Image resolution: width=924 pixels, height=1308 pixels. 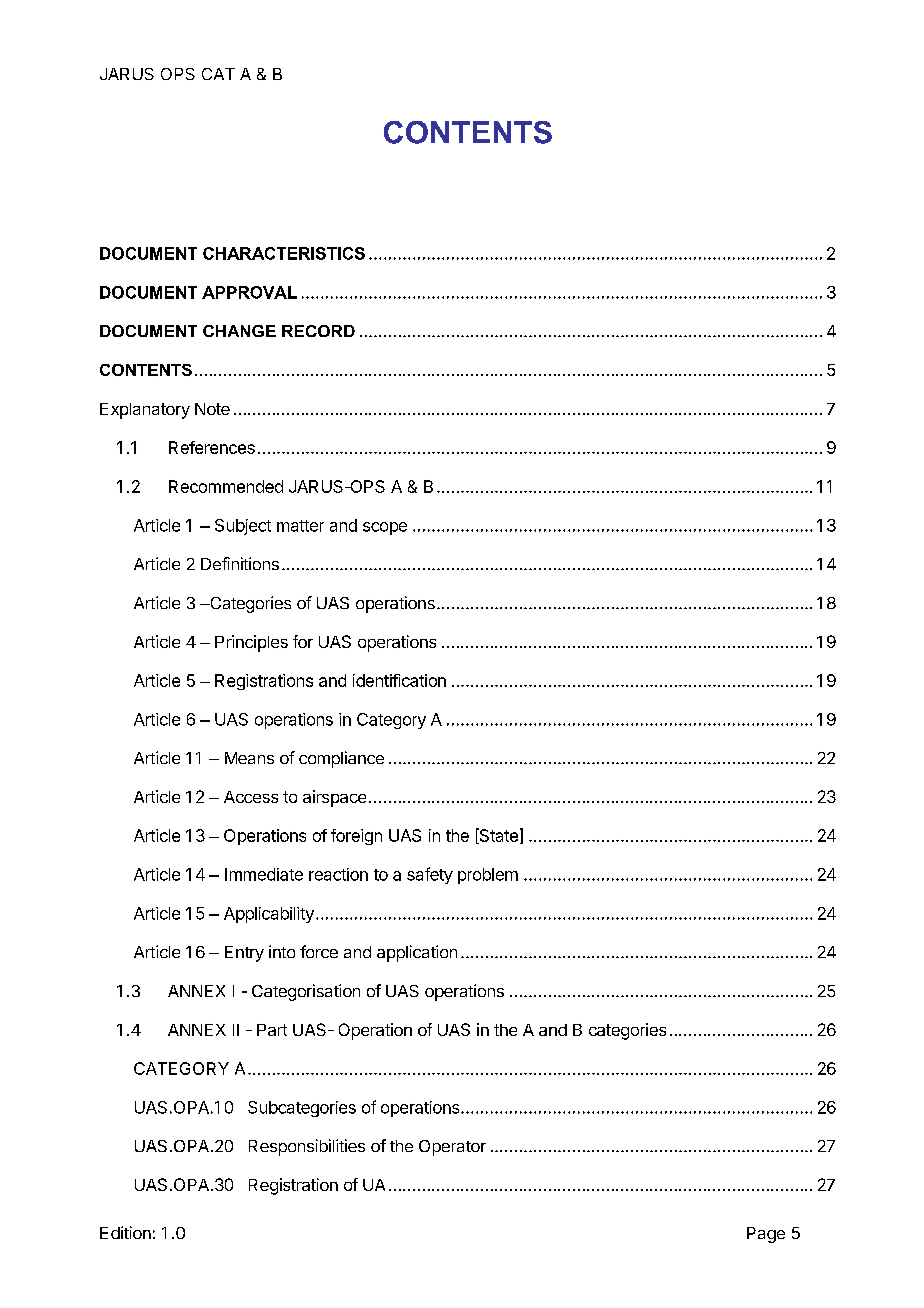 I want to click on force, so click(x=319, y=951).
